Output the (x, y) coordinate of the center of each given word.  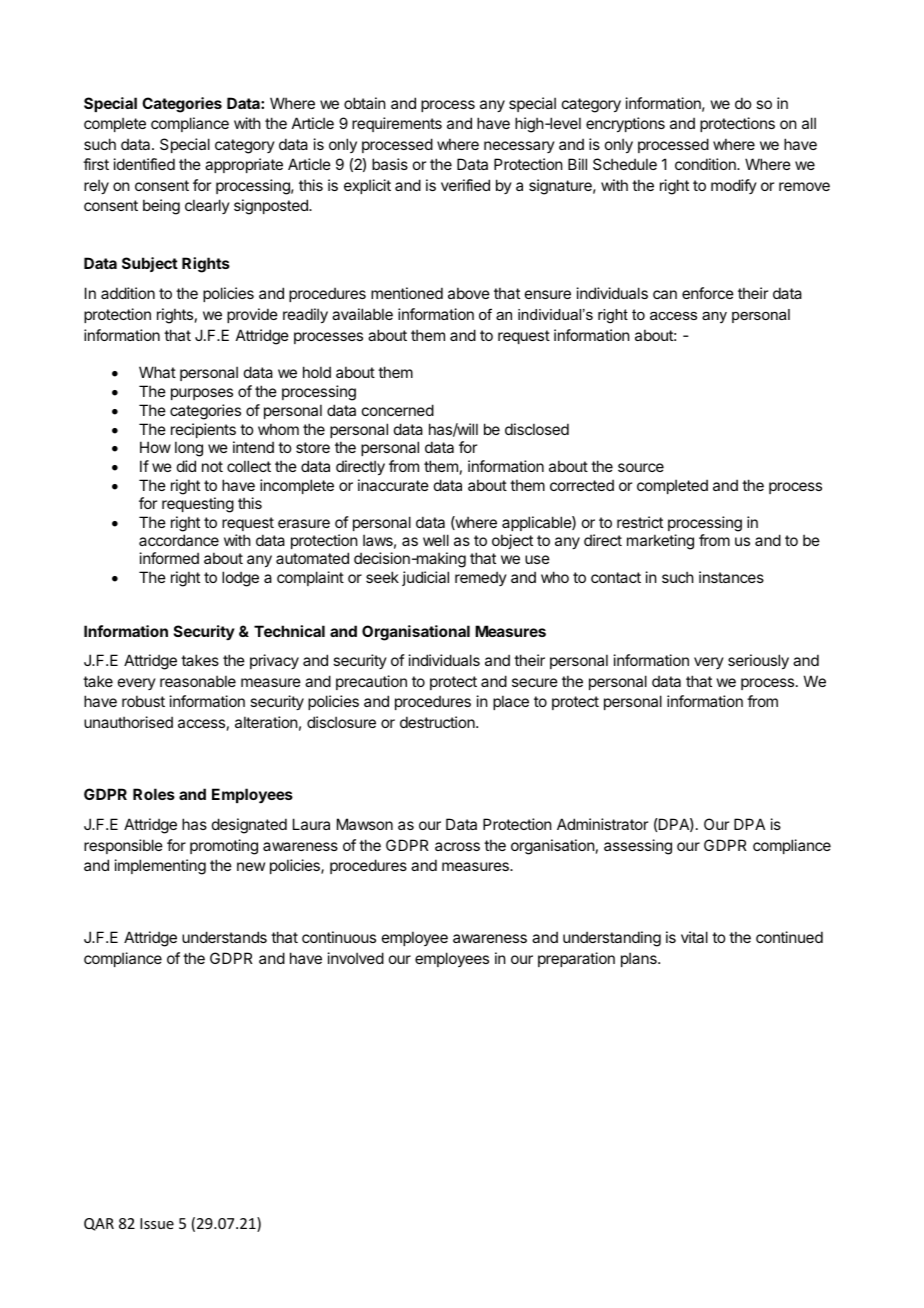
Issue (157, 1223)
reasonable (198, 681)
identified (144, 164)
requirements (397, 124)
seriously (758, 661)
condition (706, 164)
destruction (438, 722)
